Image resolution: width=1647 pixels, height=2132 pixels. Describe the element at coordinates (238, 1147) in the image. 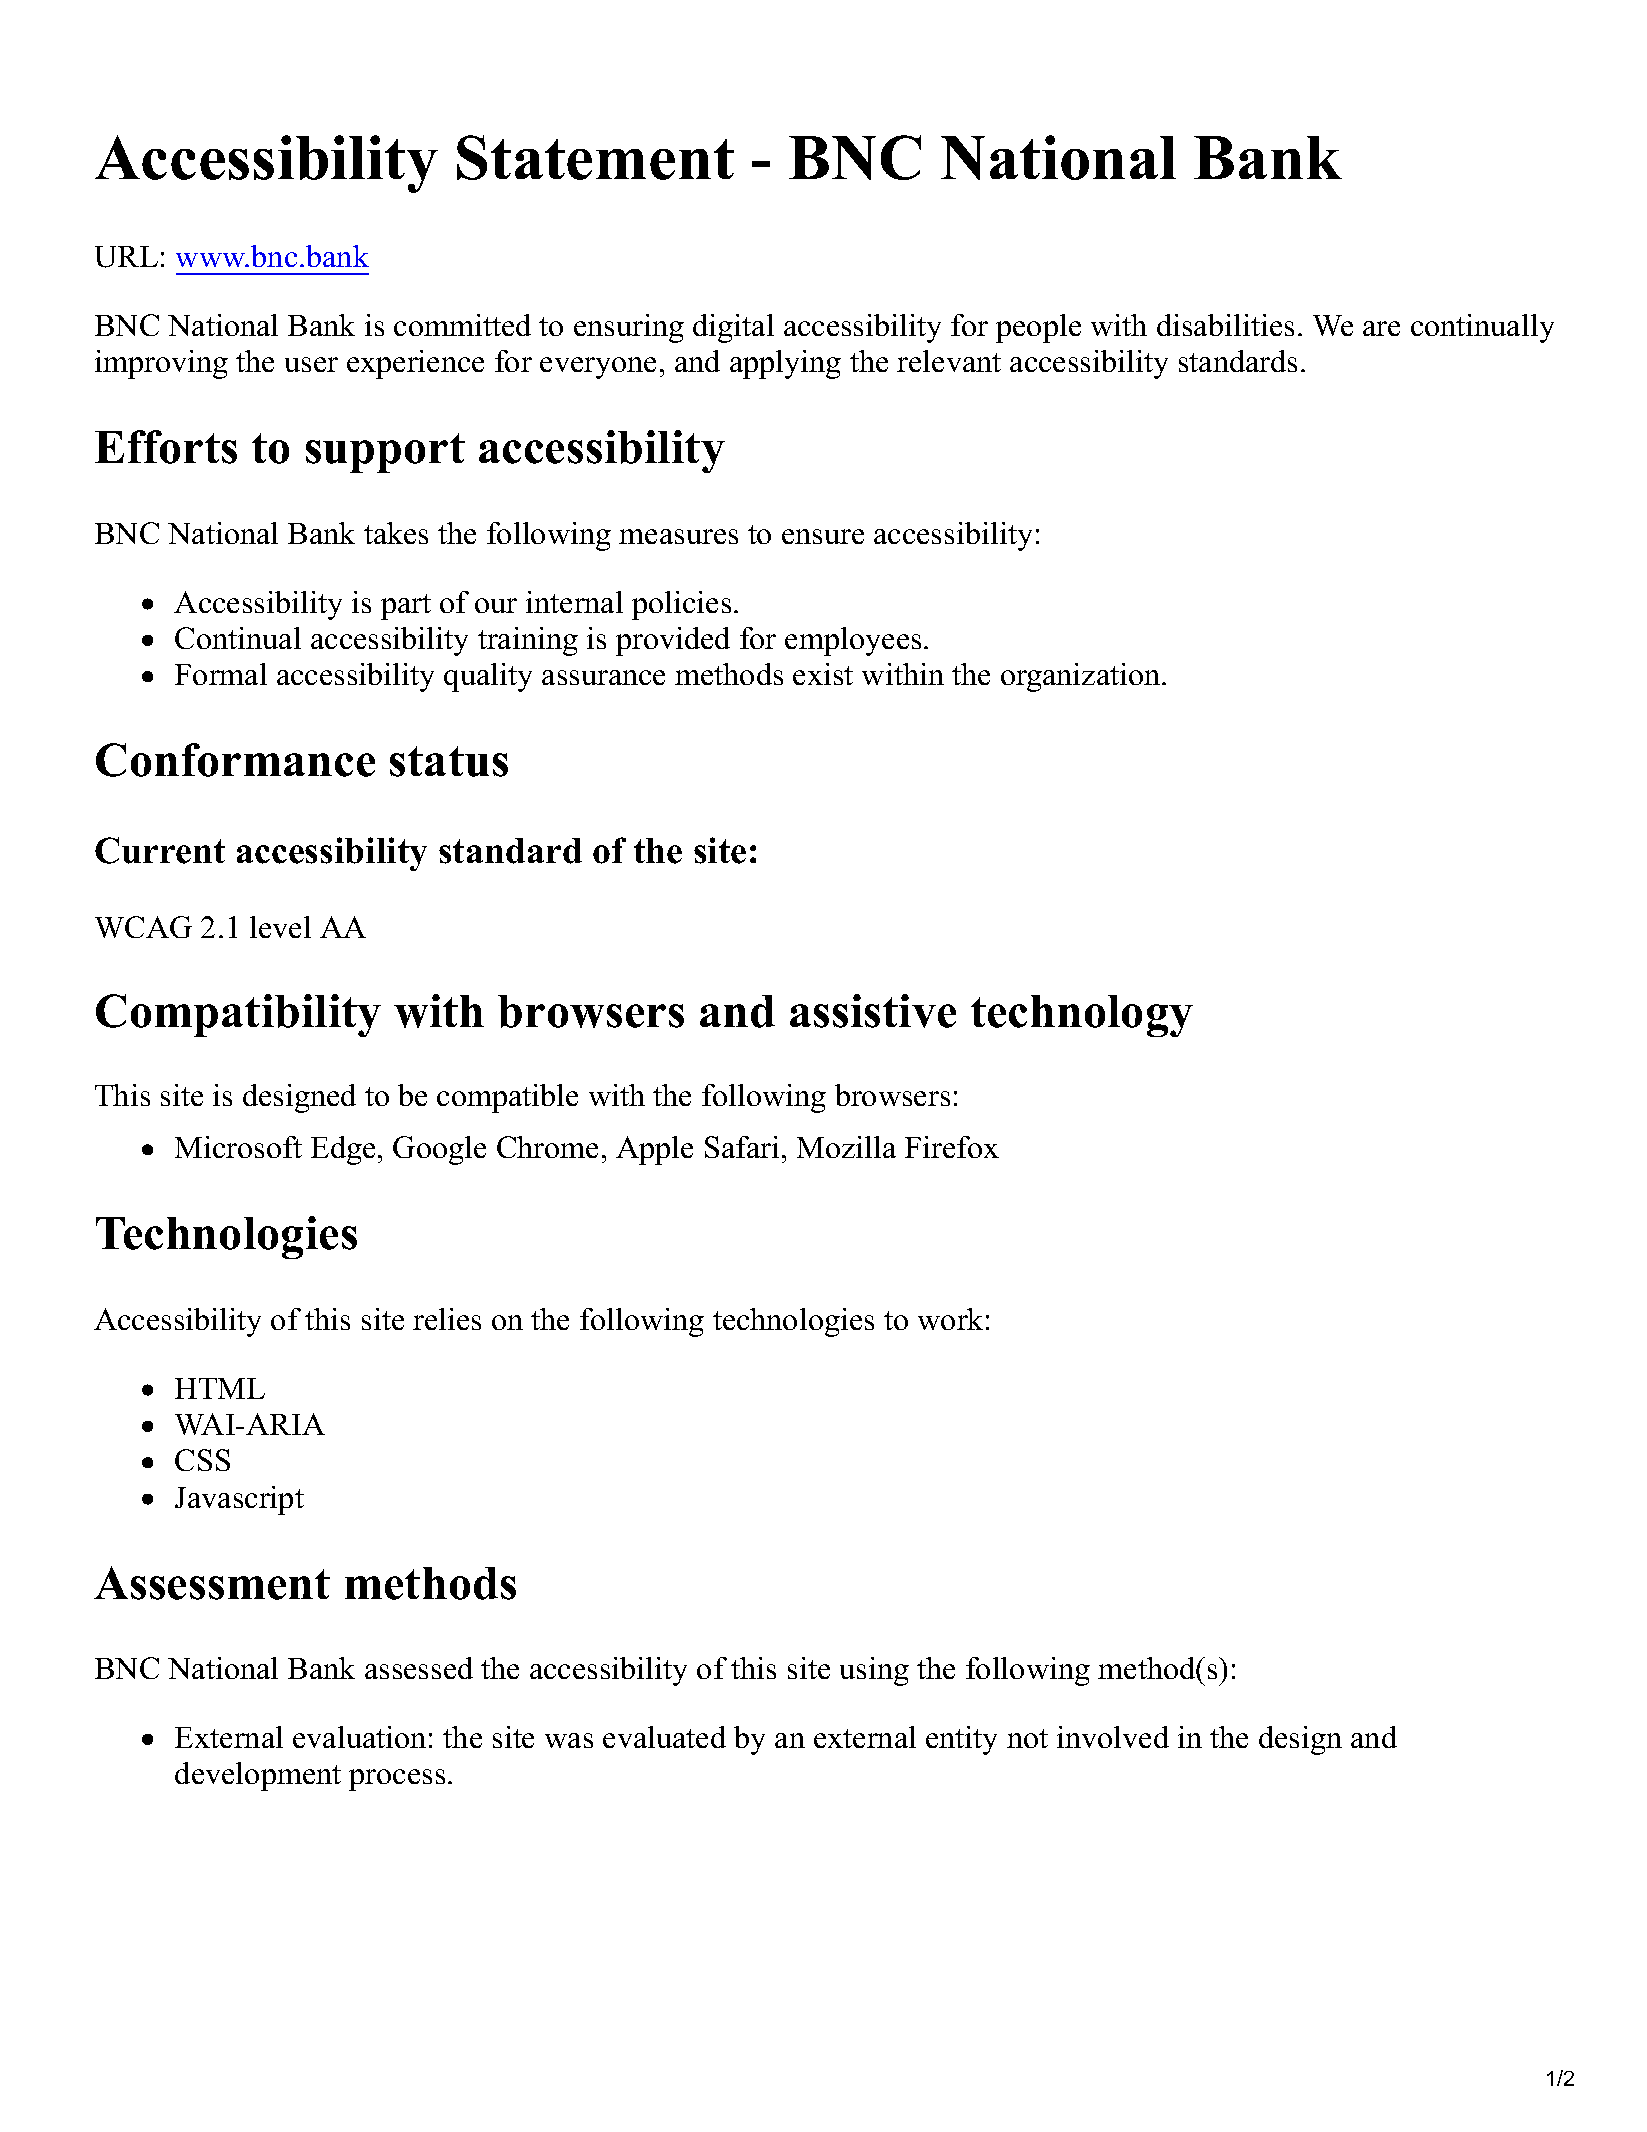

I see `Microsoft` at that location.
